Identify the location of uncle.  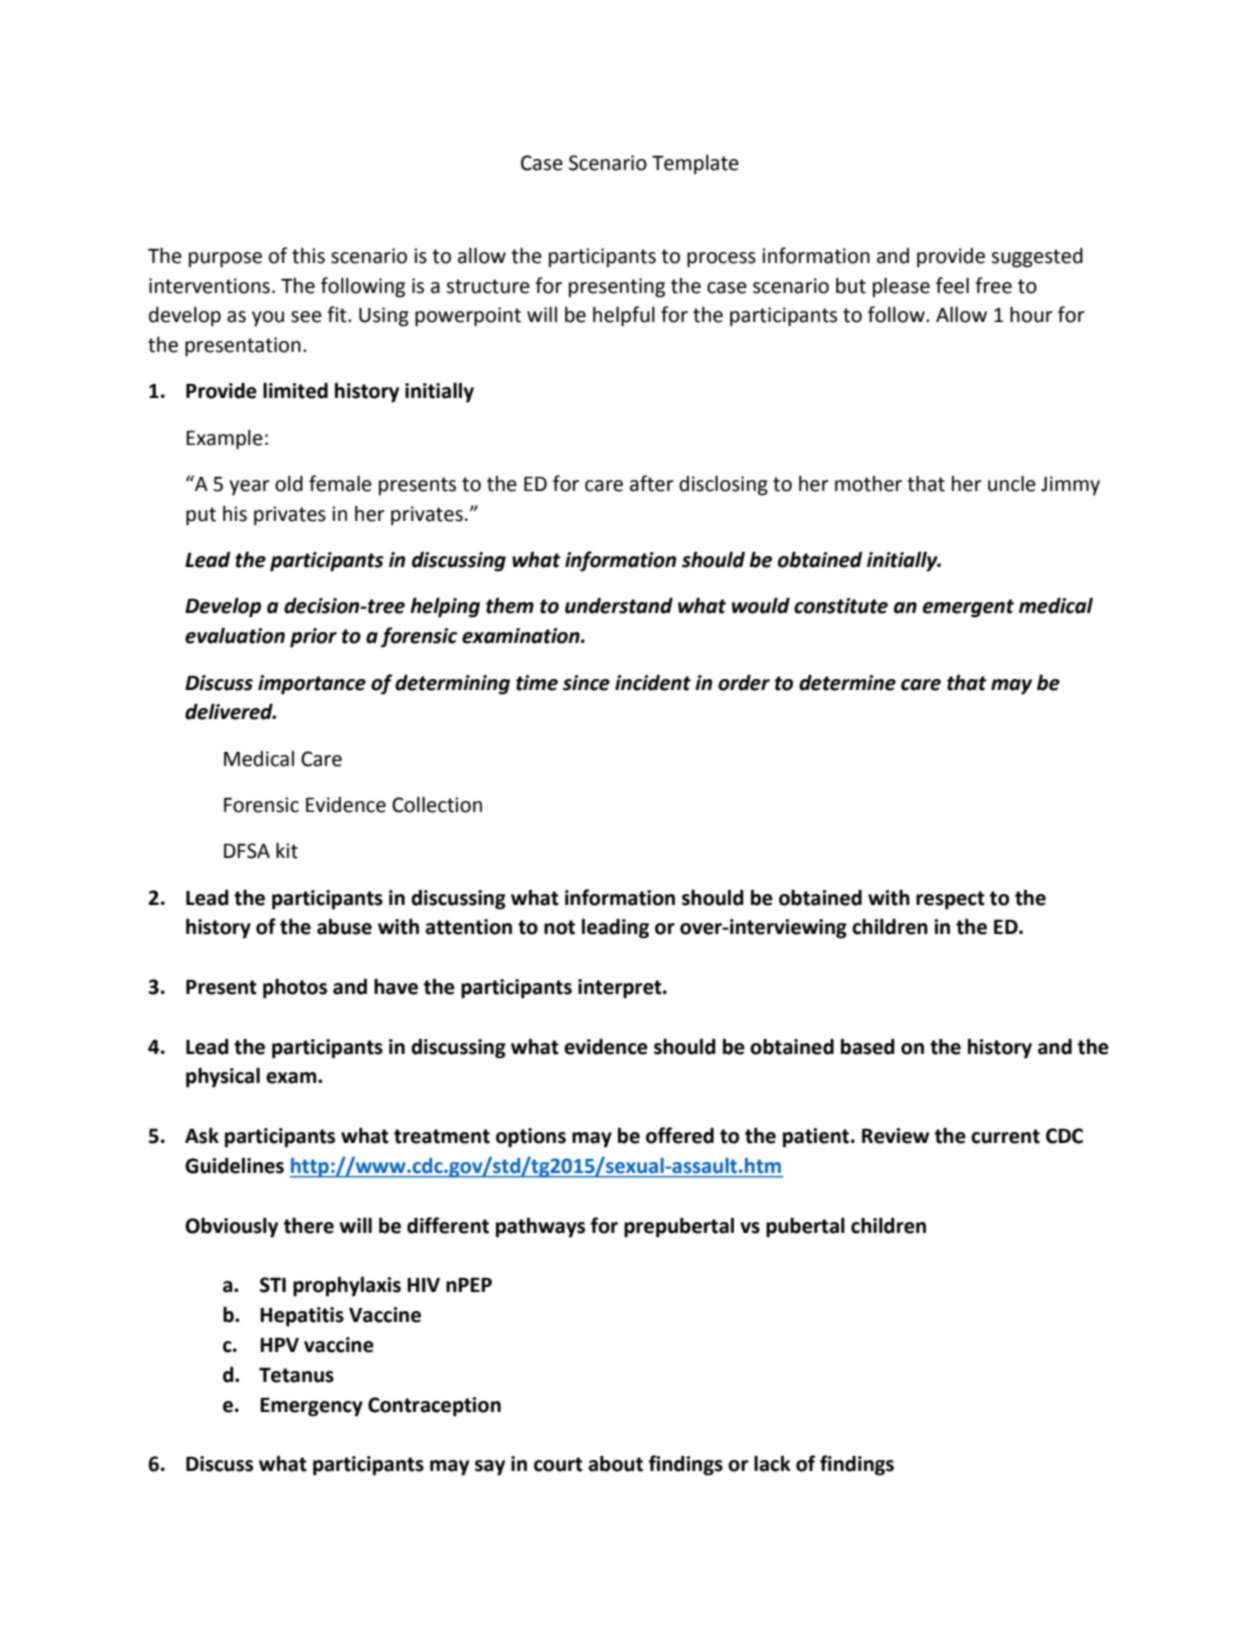
(1012, 483).
